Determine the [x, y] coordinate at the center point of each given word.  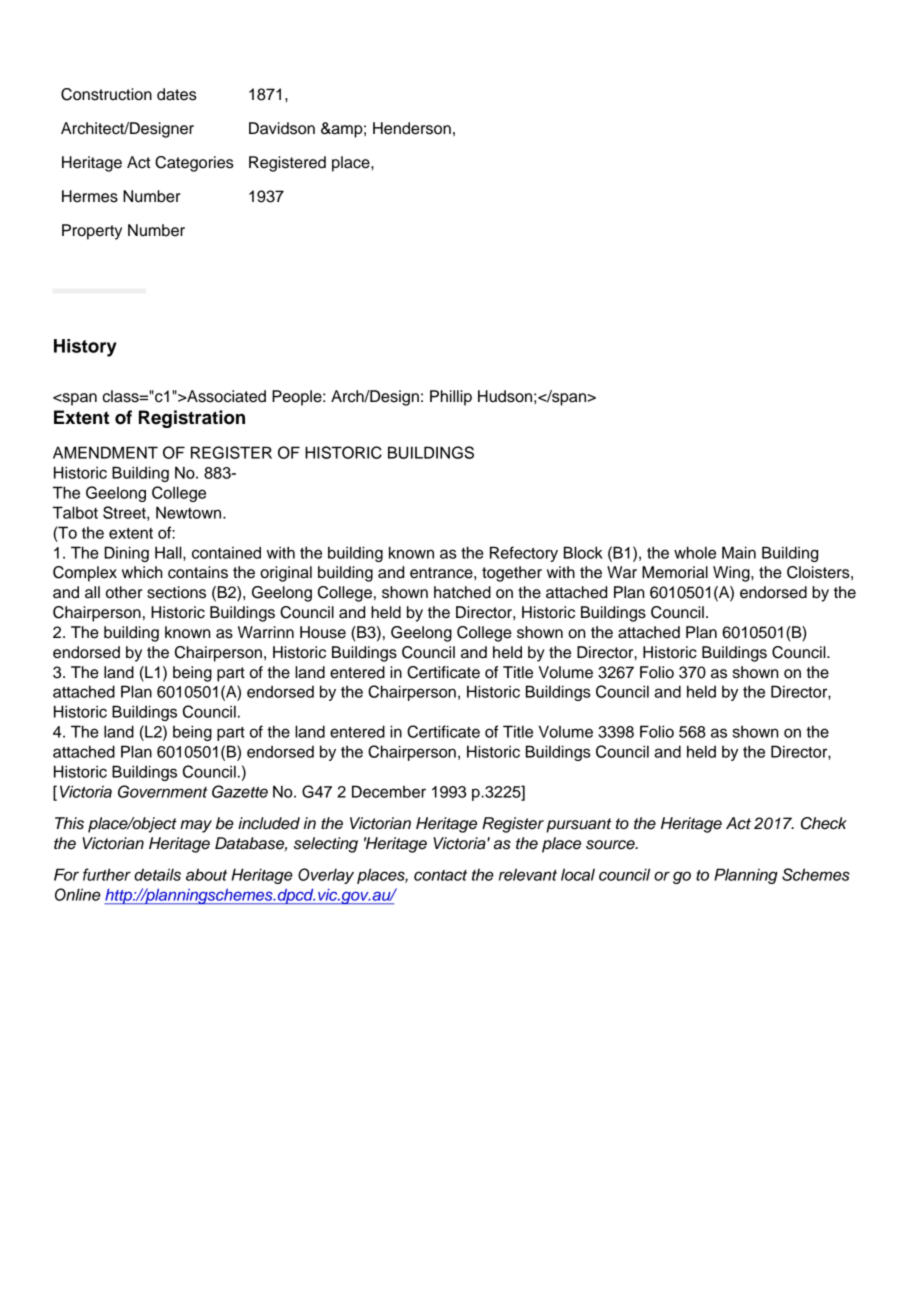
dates [177, 94]
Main [739, 552]
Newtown [190, 512]
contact [440, 875]
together [512, 574]
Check [824, 823]
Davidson [282, 128]
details [157, 874]
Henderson [412, 128]
